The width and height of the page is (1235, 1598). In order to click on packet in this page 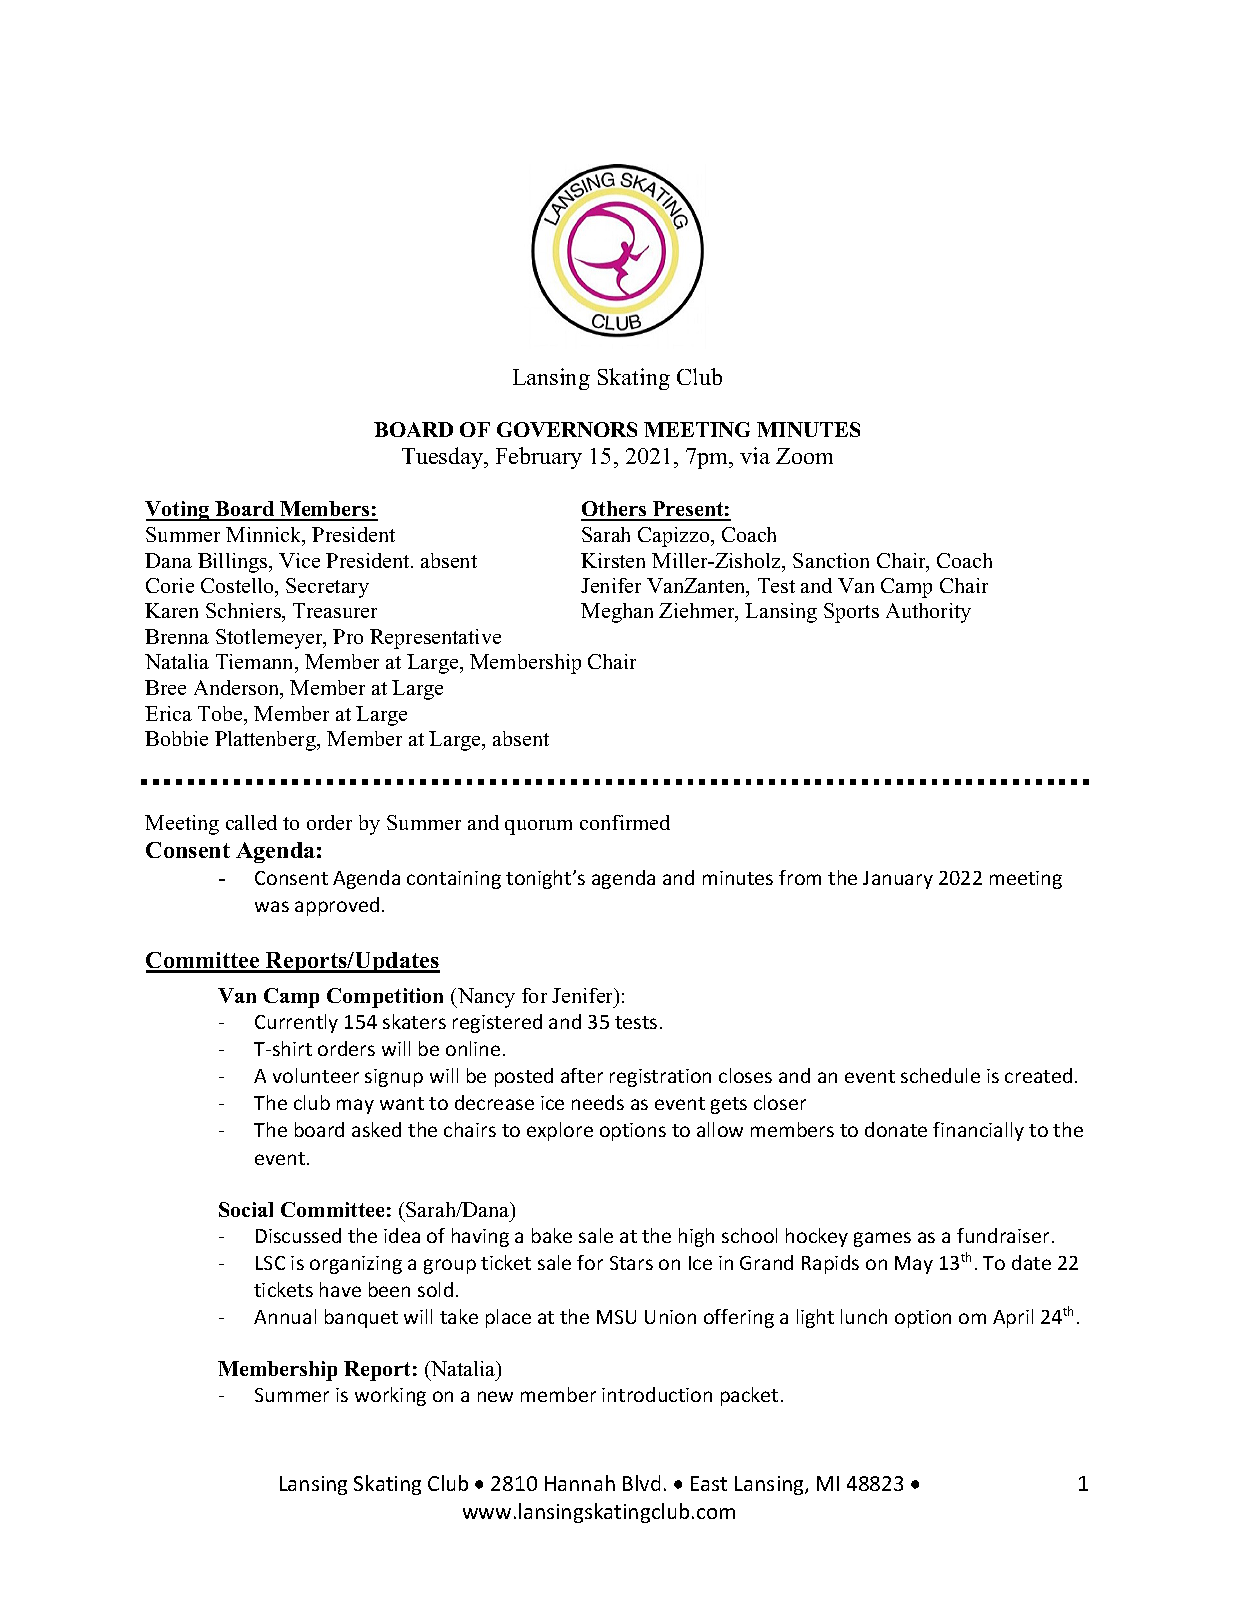, I will do `click(749, 1396)`.
